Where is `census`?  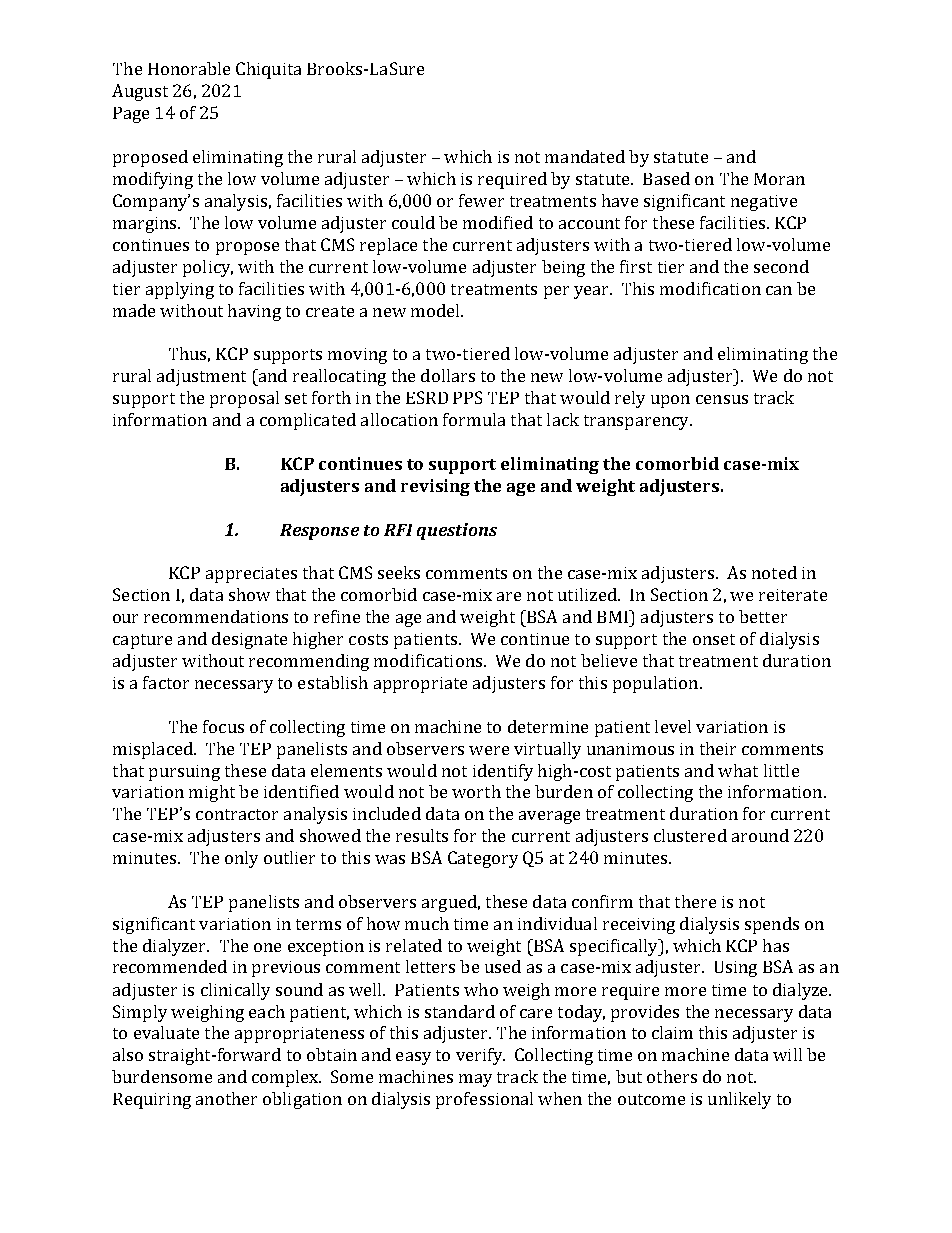
census is located at coordinates (722, 399).
